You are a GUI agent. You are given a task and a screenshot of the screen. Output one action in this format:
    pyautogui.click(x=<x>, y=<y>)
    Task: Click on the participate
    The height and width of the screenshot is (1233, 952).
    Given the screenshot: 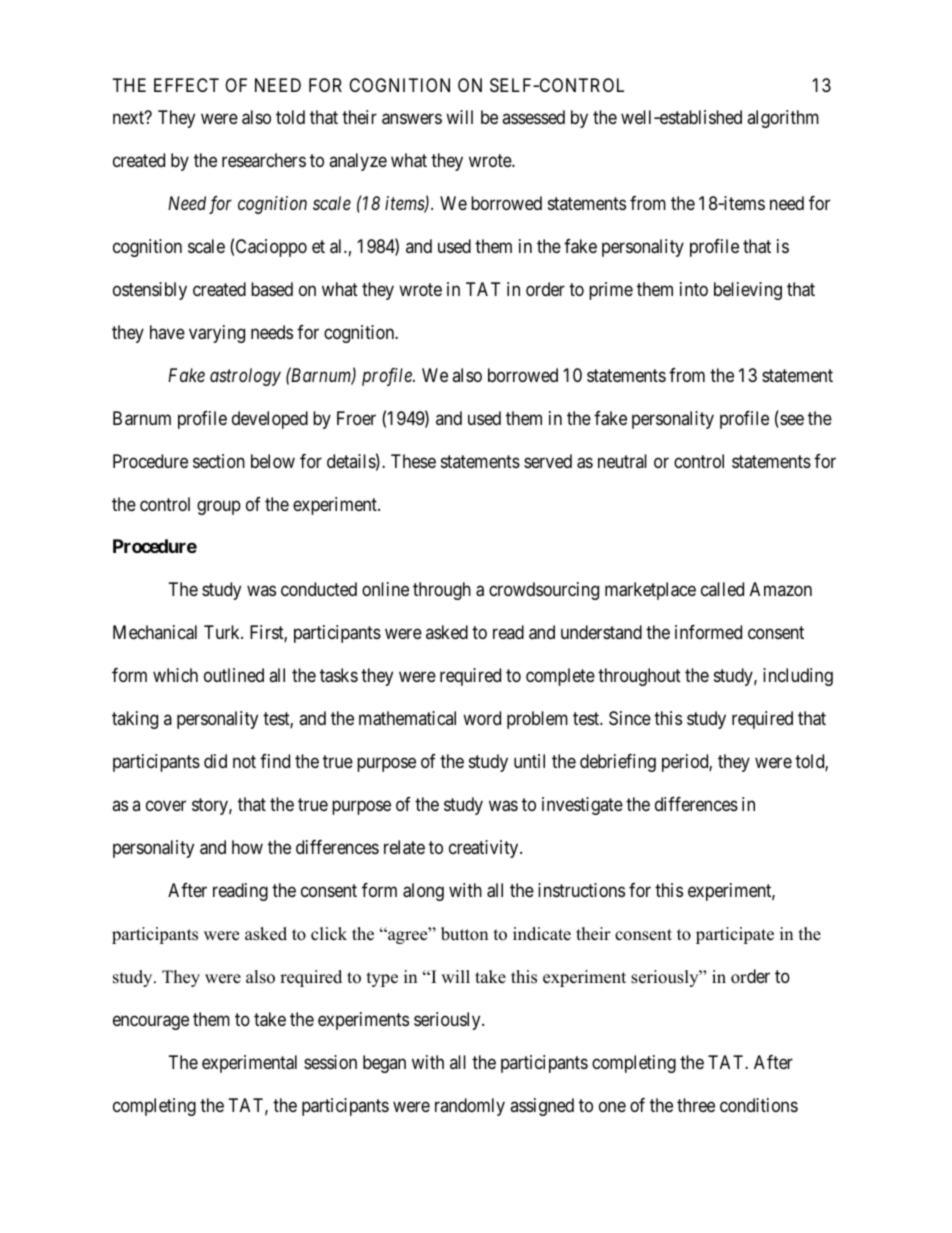 What is the action you would take?
    pyautogui.click(x=735, y=935)
